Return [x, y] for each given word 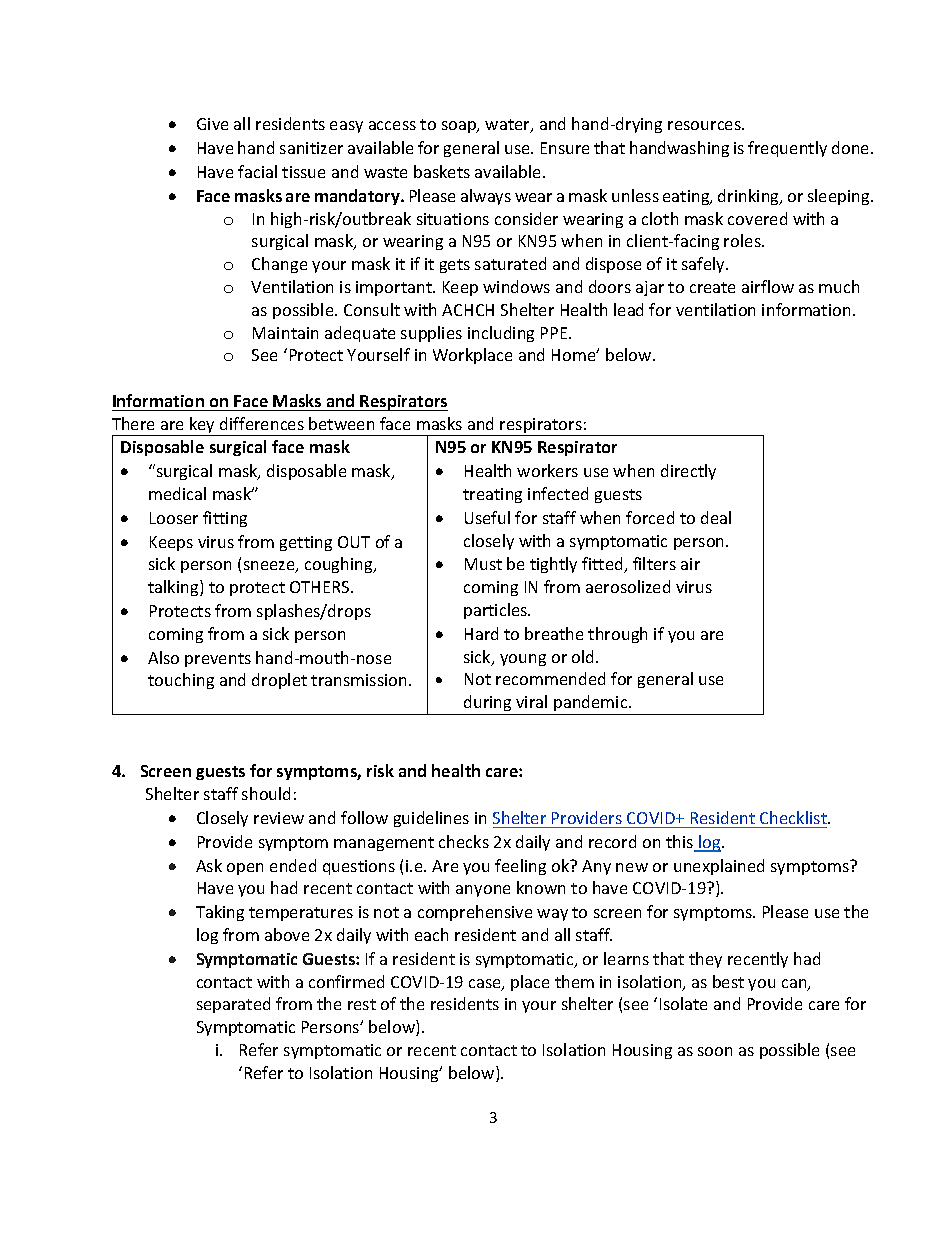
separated [233, 1005]
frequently [787, 149]
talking [174, 588]
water [508, 126]
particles [497, 611]
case [486, 985]
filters [654, 563]
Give [212, 124]
